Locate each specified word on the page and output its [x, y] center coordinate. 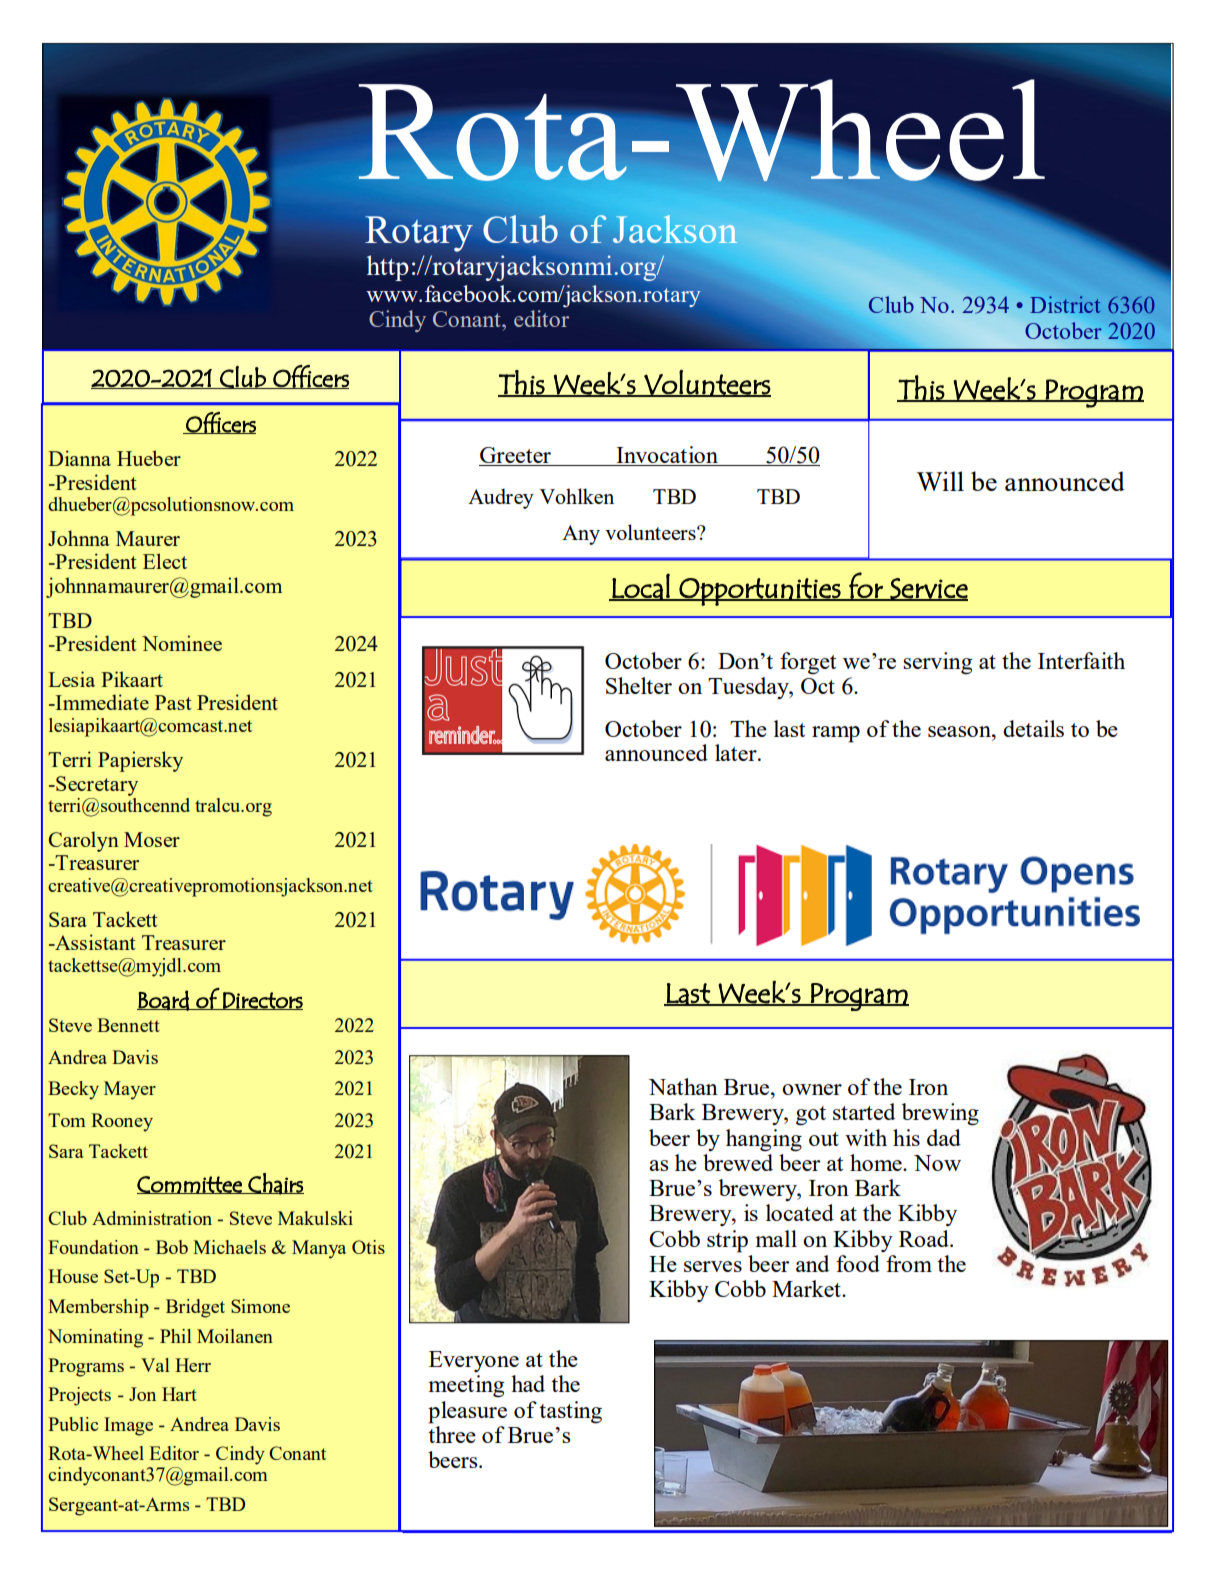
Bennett [128, 1025]
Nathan [683, 1086]
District [1065, 304]
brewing [940, 1114]
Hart [179, 1394]
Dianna [79, 458]
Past [173, 702]
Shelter [639, 685]
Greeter [516, 456]
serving [938, 663]
